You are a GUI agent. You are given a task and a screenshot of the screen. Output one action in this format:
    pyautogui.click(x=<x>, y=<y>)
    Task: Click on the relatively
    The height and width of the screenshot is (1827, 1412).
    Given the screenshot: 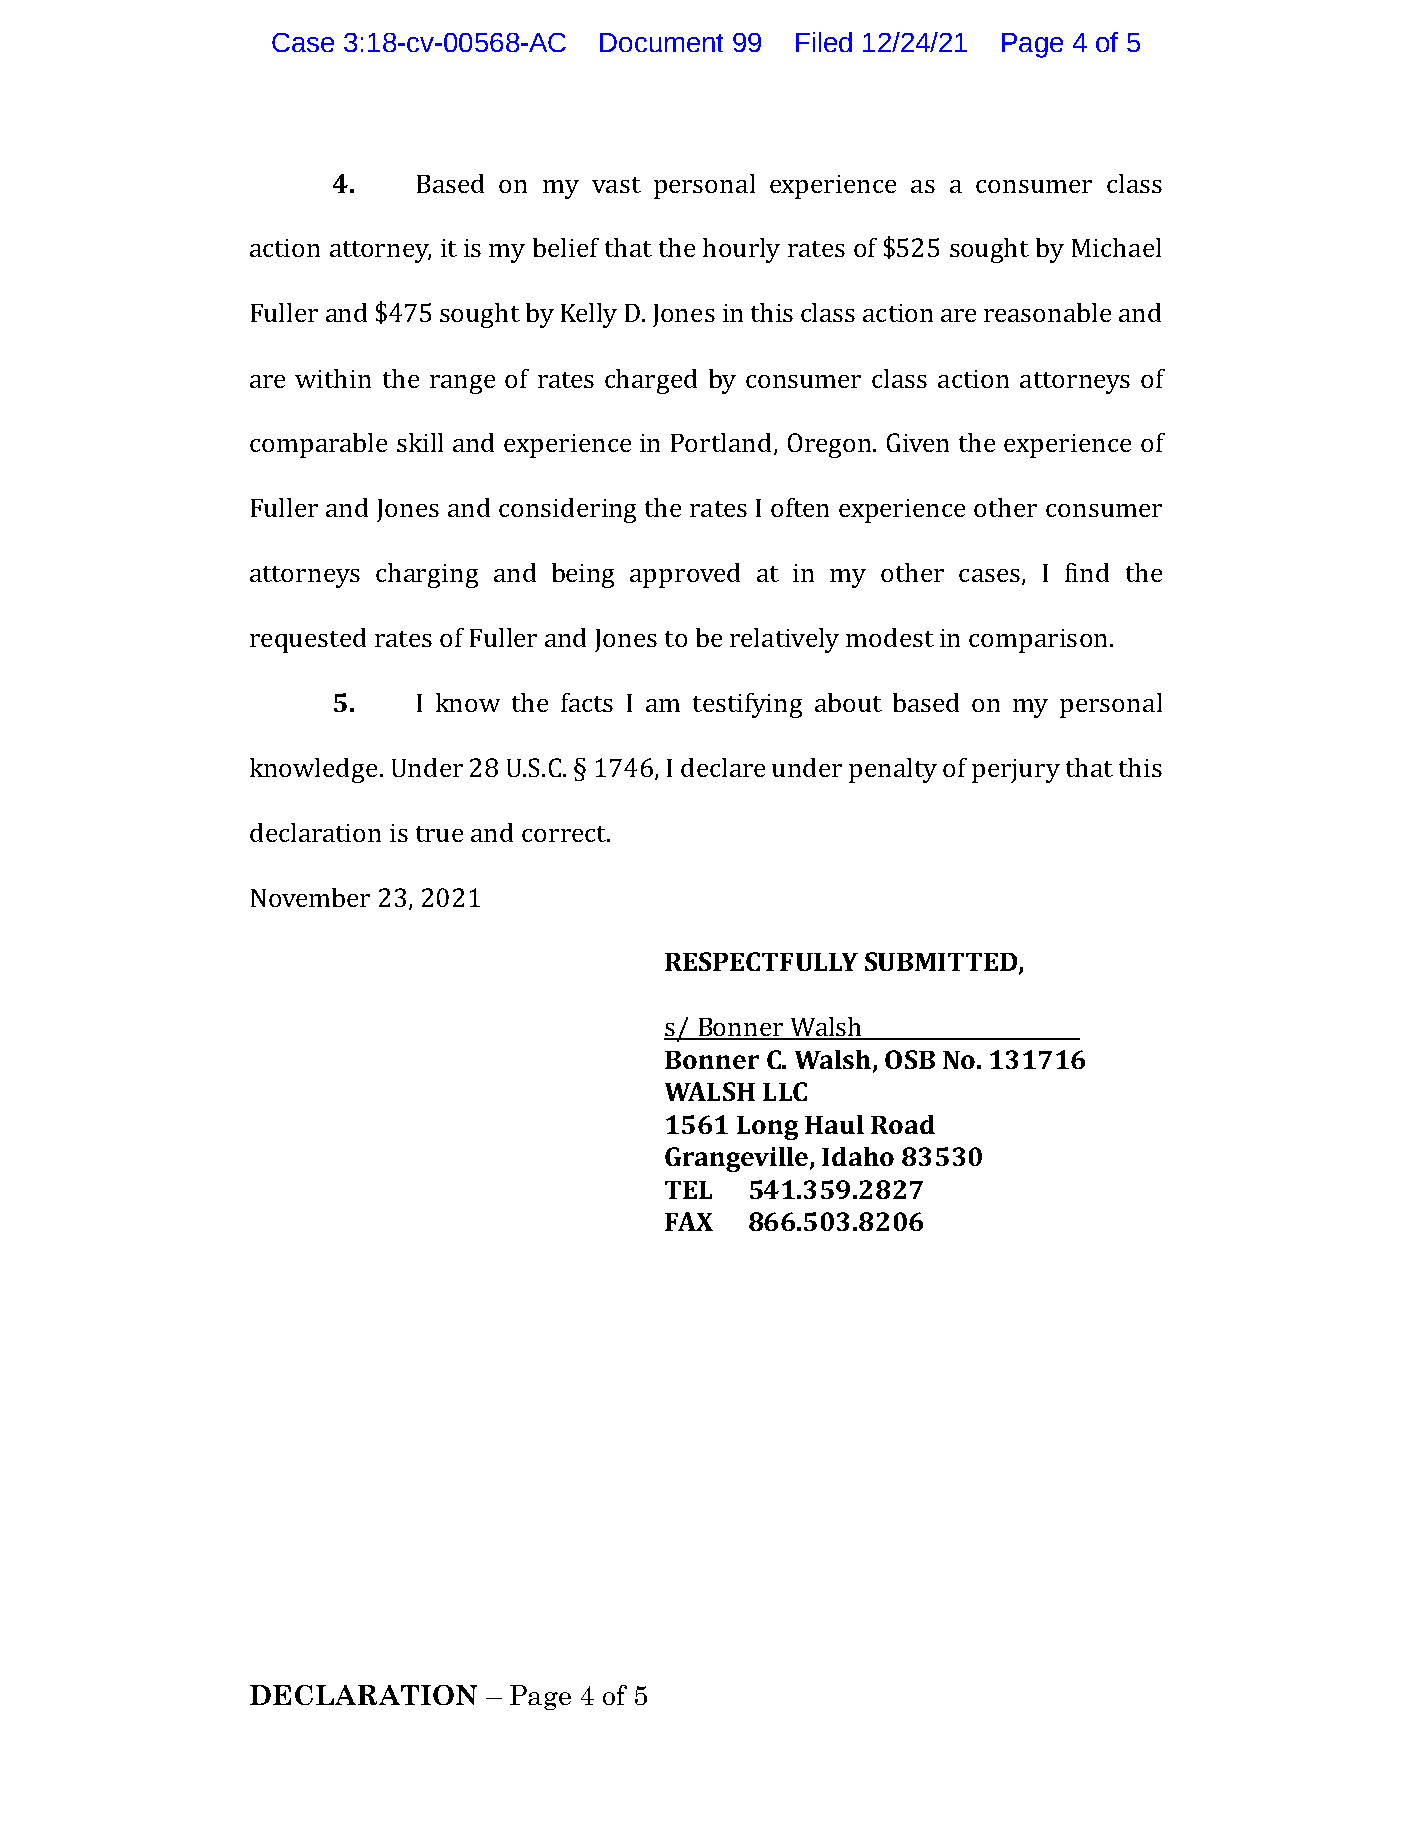 What is the action you would take?
    pyautogui.click(x=784, y=640)
